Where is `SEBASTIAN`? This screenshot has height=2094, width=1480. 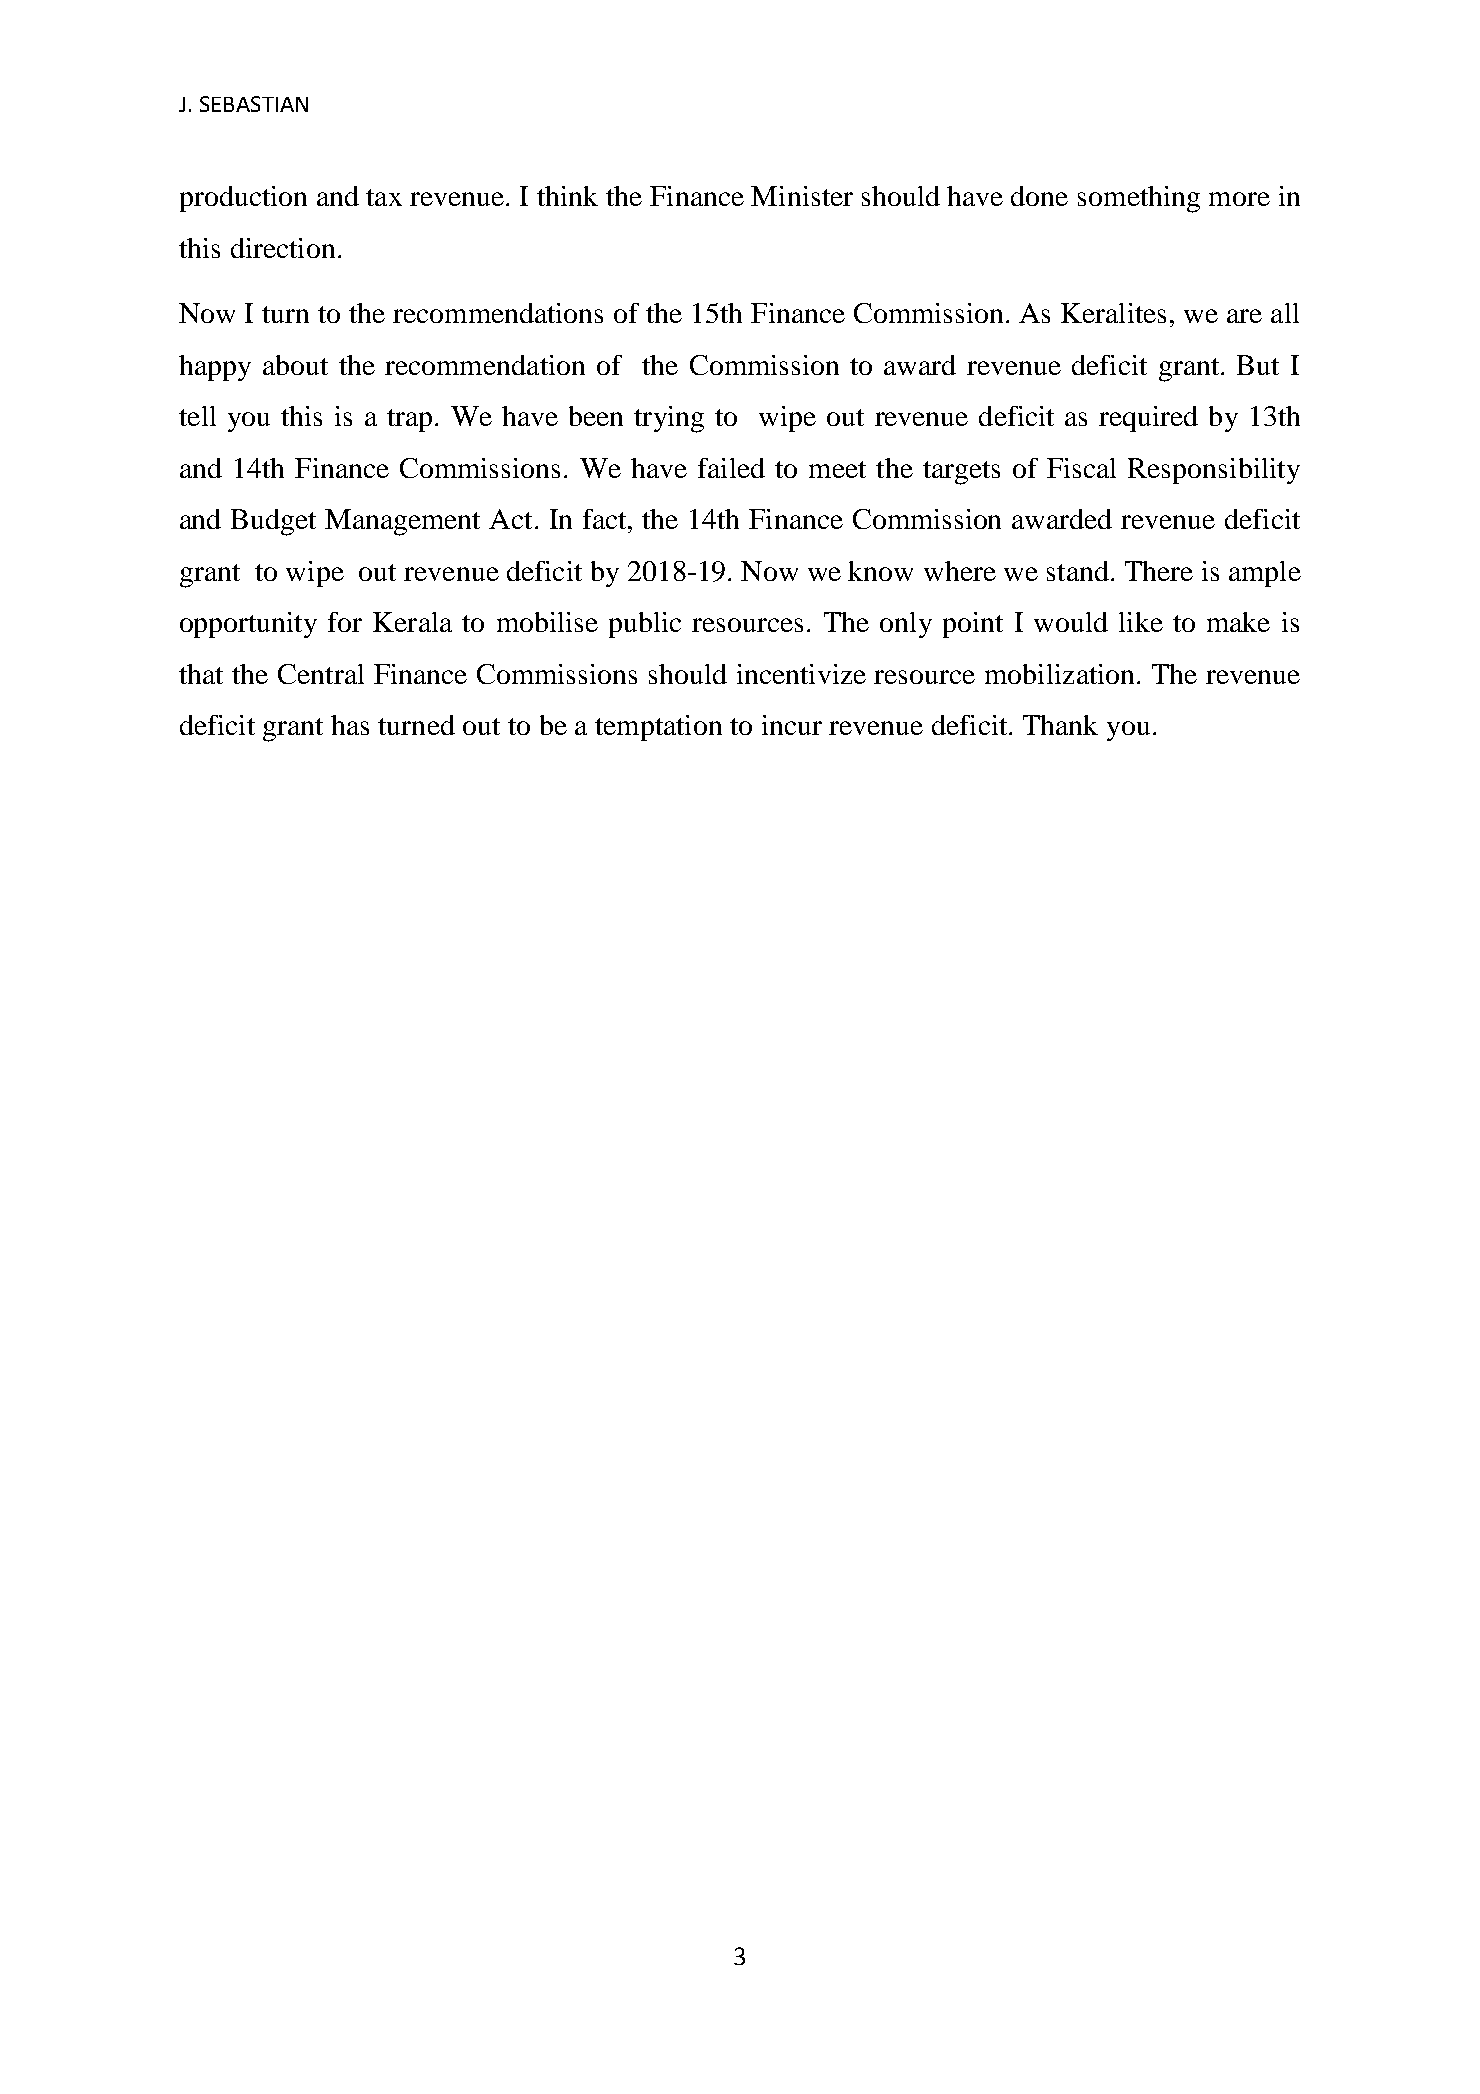 SEBASTIAN is located at coordinates (254, 104).
